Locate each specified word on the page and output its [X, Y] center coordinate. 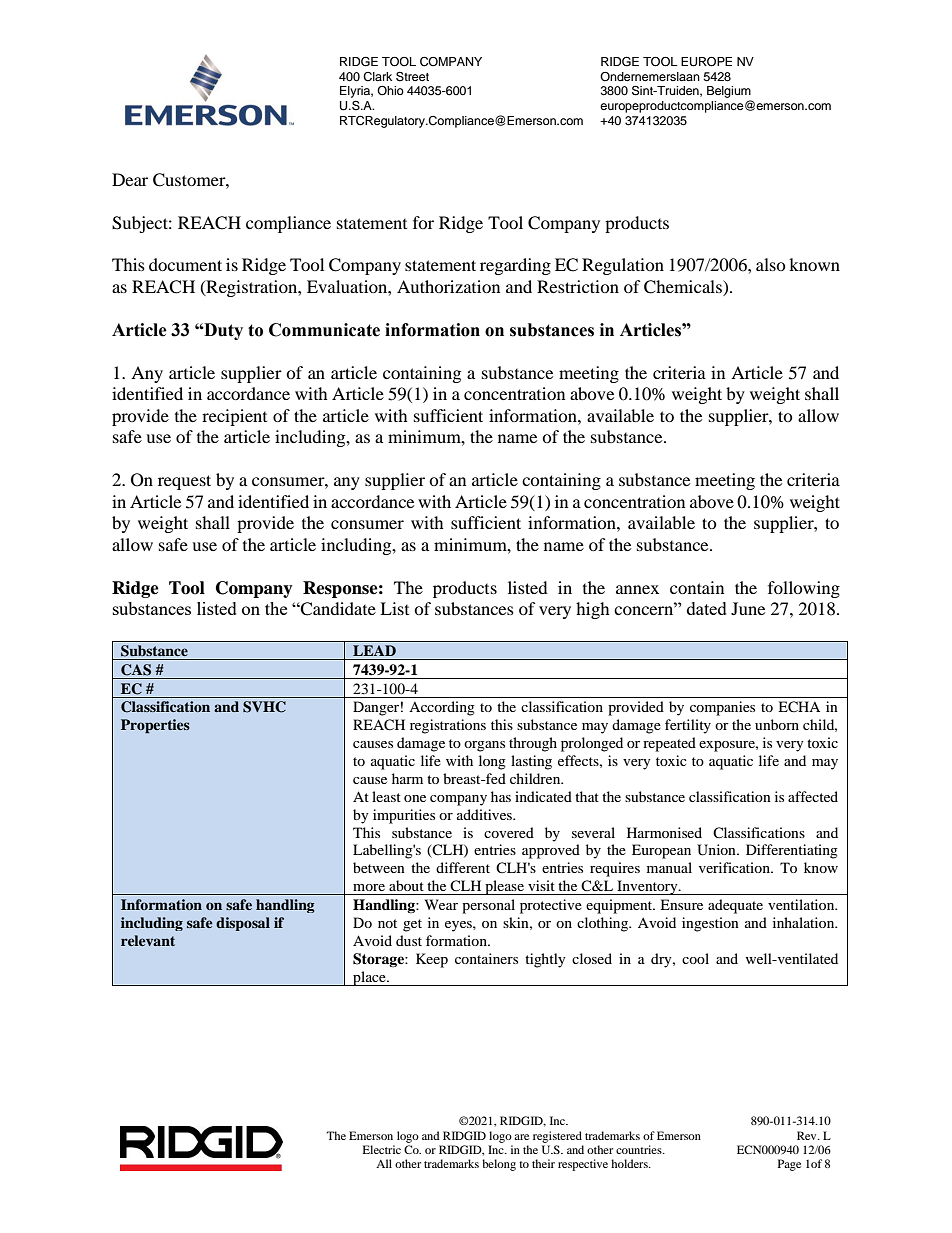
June [748, 608]
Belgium [729, 93]
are [521, 1137]
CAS [136, 670]
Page [789, 1165]
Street [412, 76]
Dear [130, 179]
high [593, 610]
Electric [382, 1149]
